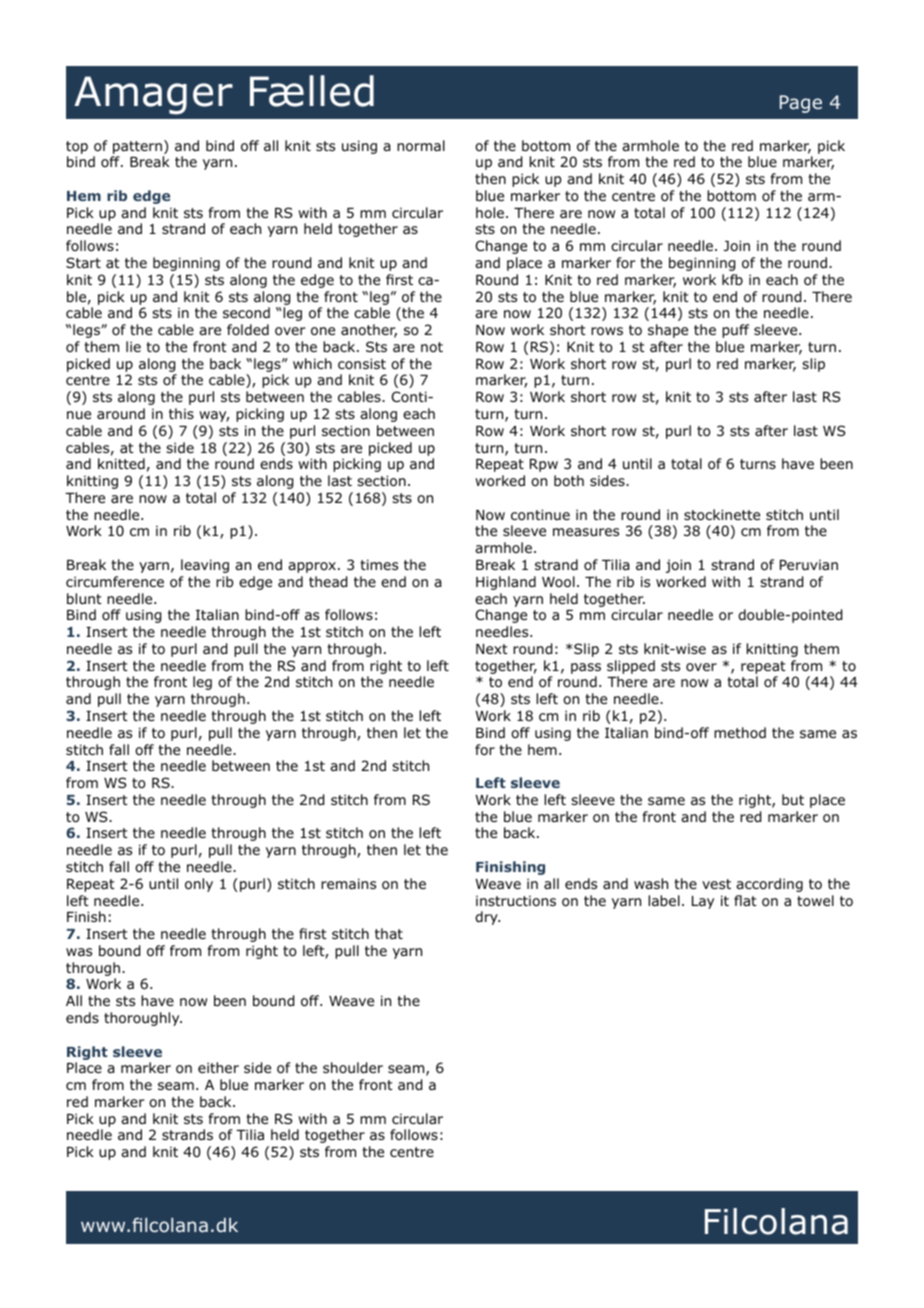  Describe the element at coordinates (181, 413) in the page. I see `this` at that location.
